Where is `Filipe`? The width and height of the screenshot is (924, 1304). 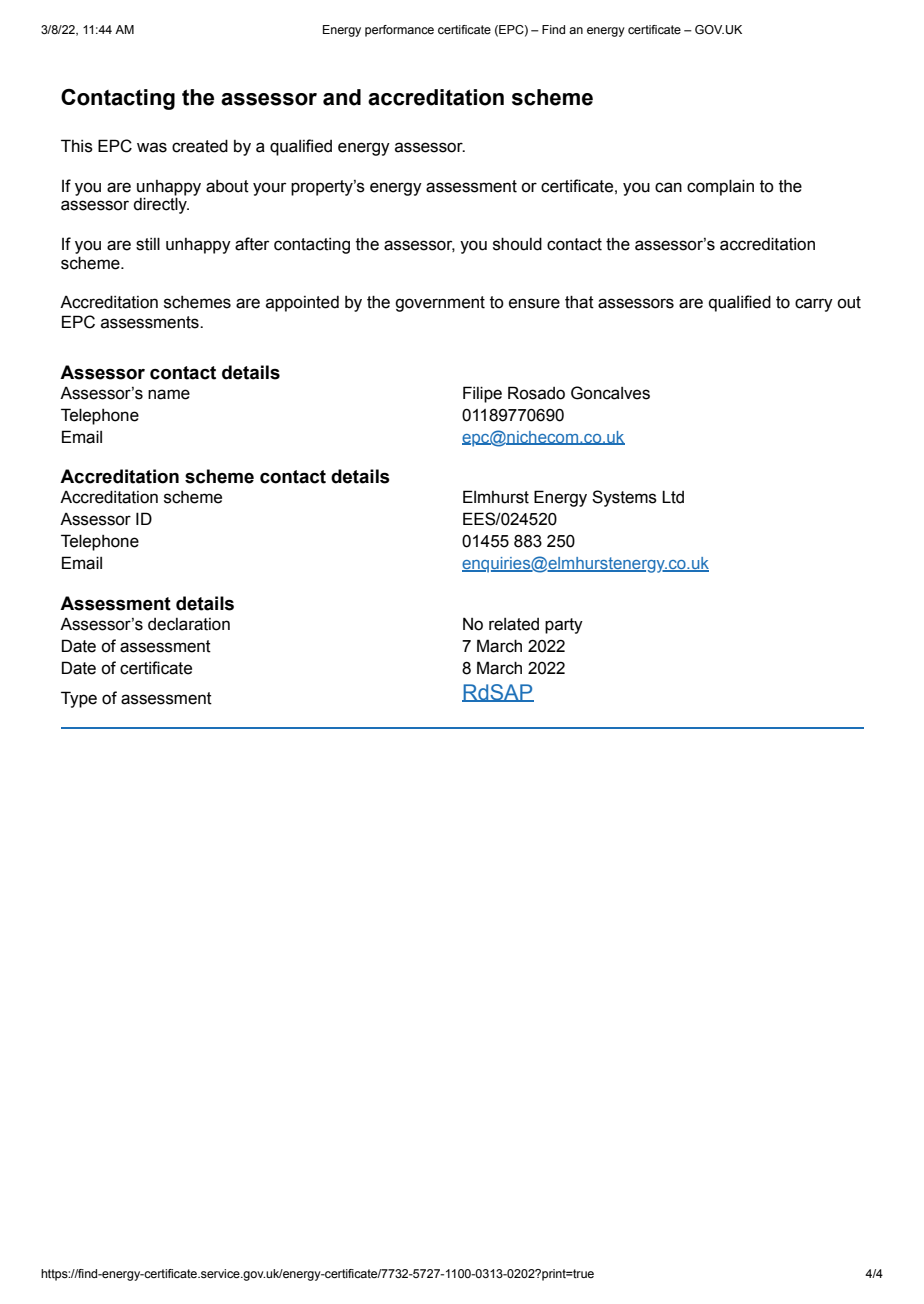
Filipe is located at coordinates (482, 394).
